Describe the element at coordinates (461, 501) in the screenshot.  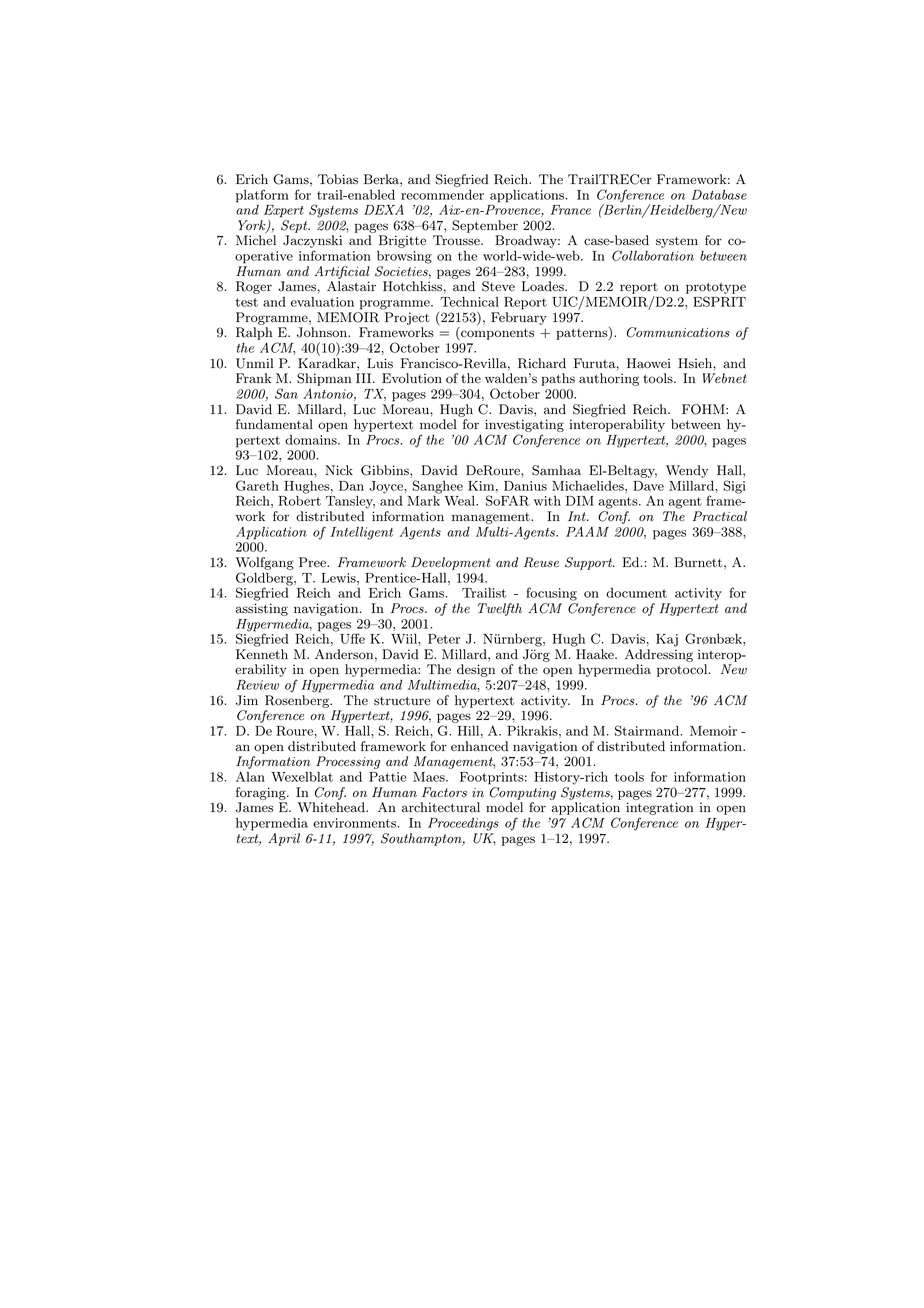
I see `Weal` at that location.
